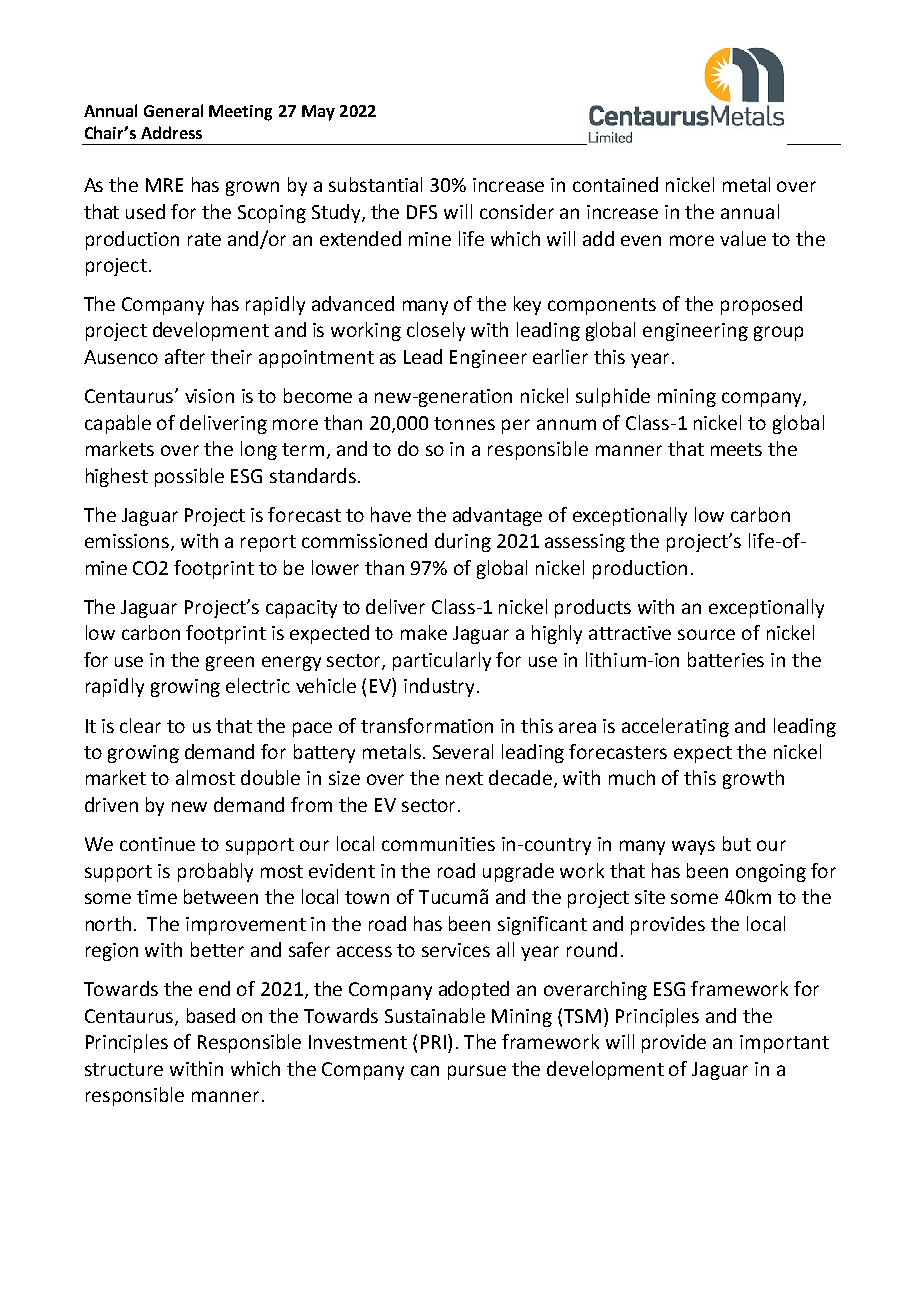  Describe the element at coordinates (375, 184) in the document. I see `substantial` at that location.
